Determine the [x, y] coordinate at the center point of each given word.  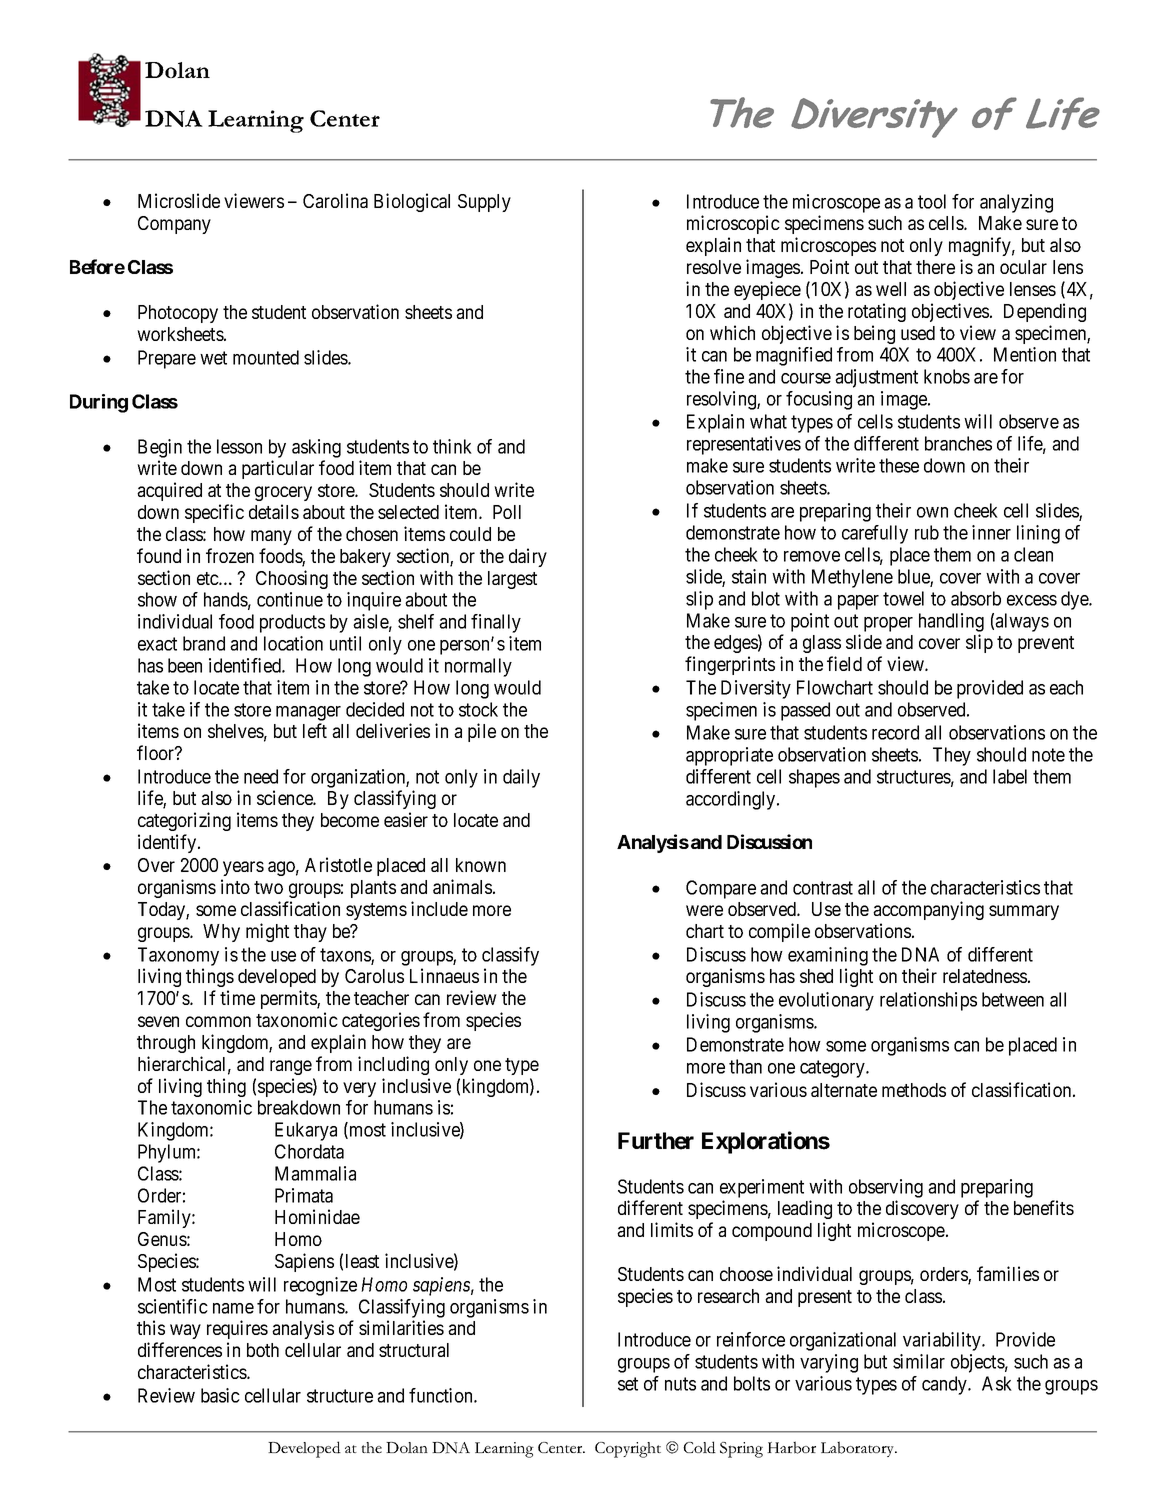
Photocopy [178, 314]
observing [886, 1188]
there [935, 267]
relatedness [985, 976]
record [895, 732]
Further [656, 1141]
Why [221, 933]
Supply [484, 203]
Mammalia [315, 1173]
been [185, 665]
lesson [239, 446]
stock [478, 709]
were [704, 910]
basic [220, 1395]
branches [958, 443]
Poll [507, 512]
